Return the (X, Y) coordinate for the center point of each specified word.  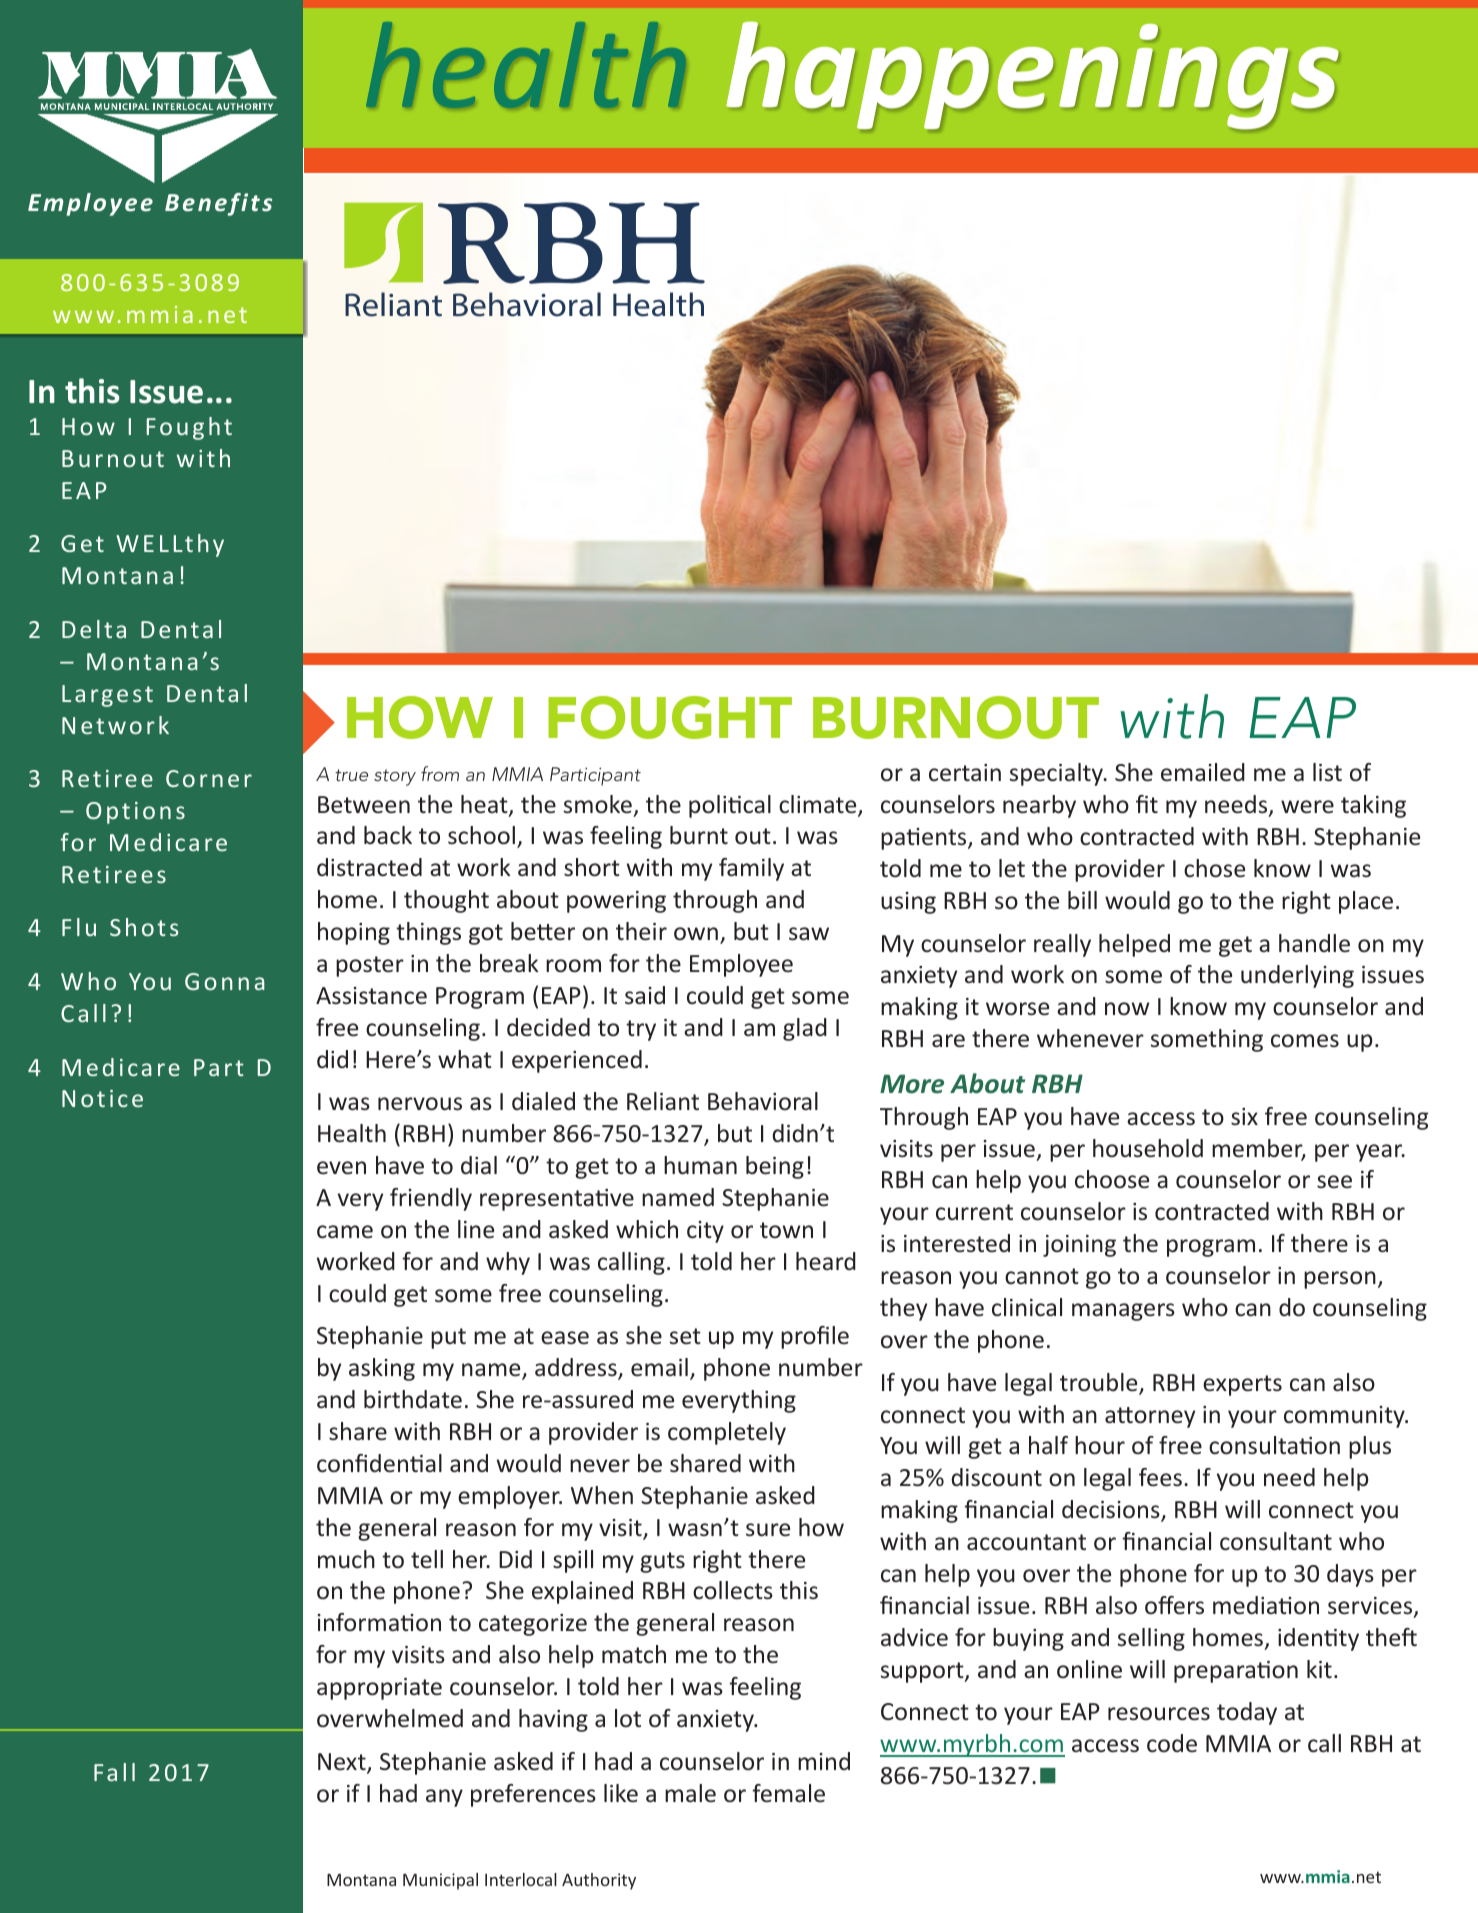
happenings (1032, 75)
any (444, 1798)
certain (965, 772)
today (1247, 1713)
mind (824, 1761)
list (1327, 772)
